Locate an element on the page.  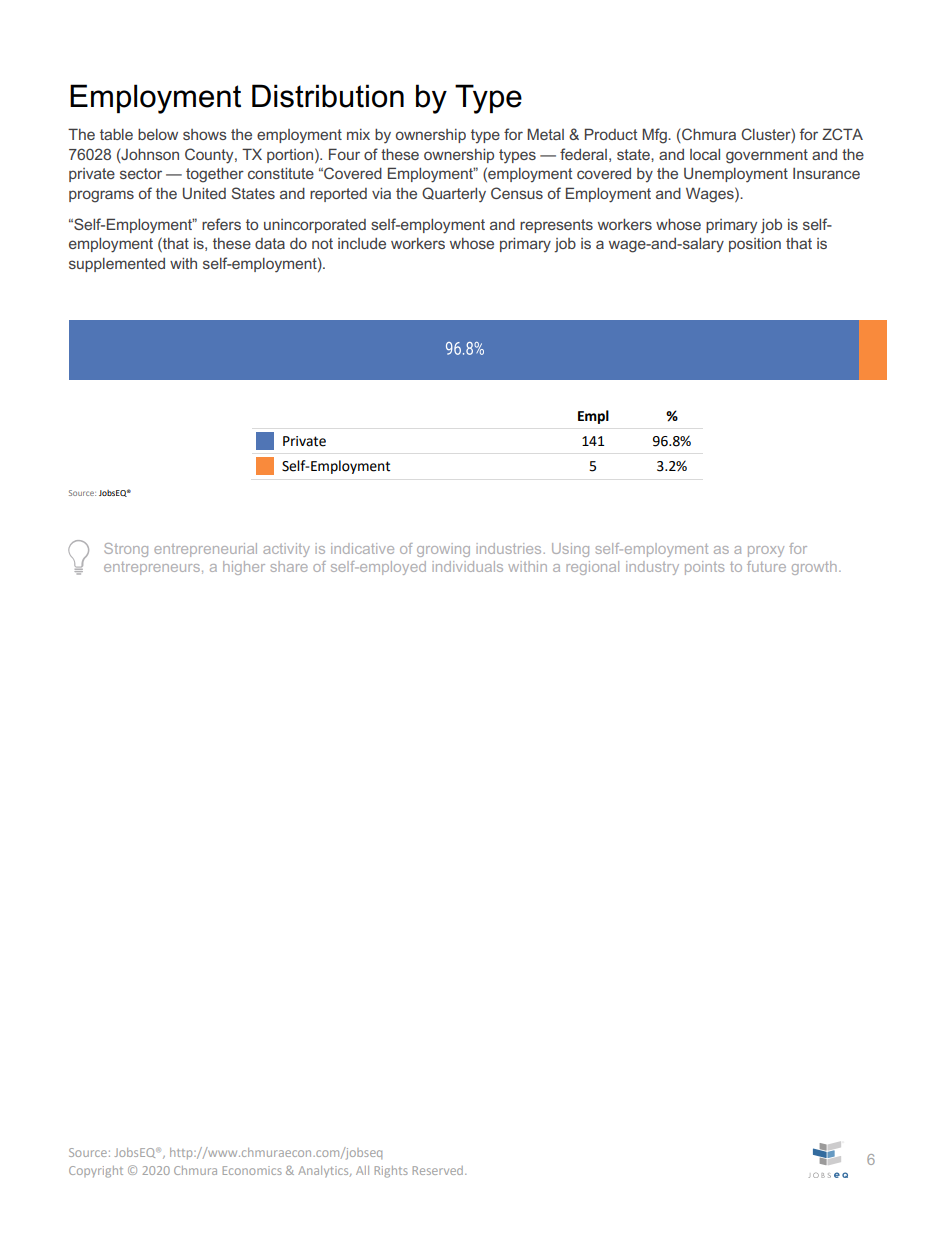
Economics is located at coordinates (252, 1170).
